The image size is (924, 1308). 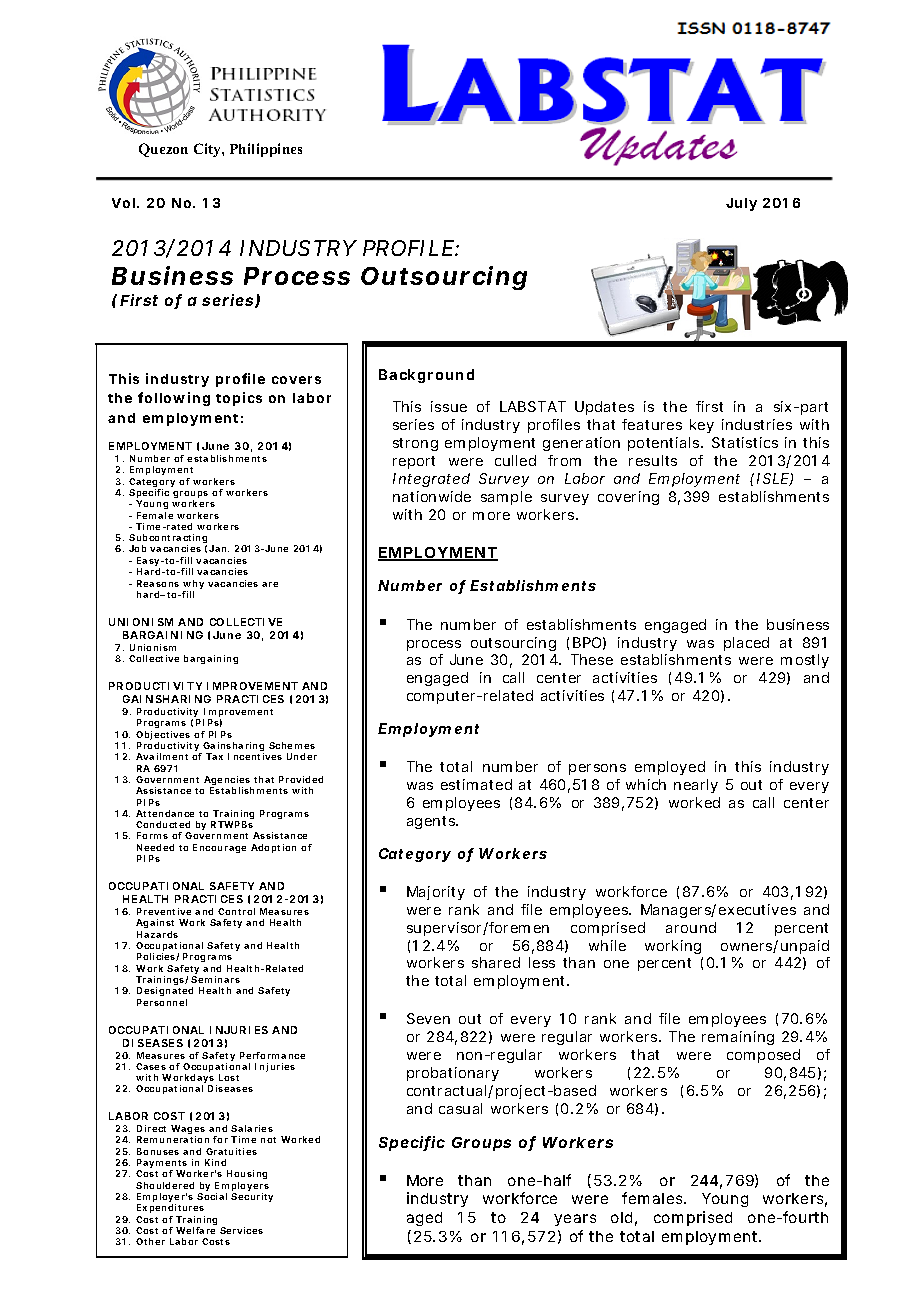 What do you see at coordinates (496, 962) in the page?
I see `shared` at bounding box center [496, 962].
